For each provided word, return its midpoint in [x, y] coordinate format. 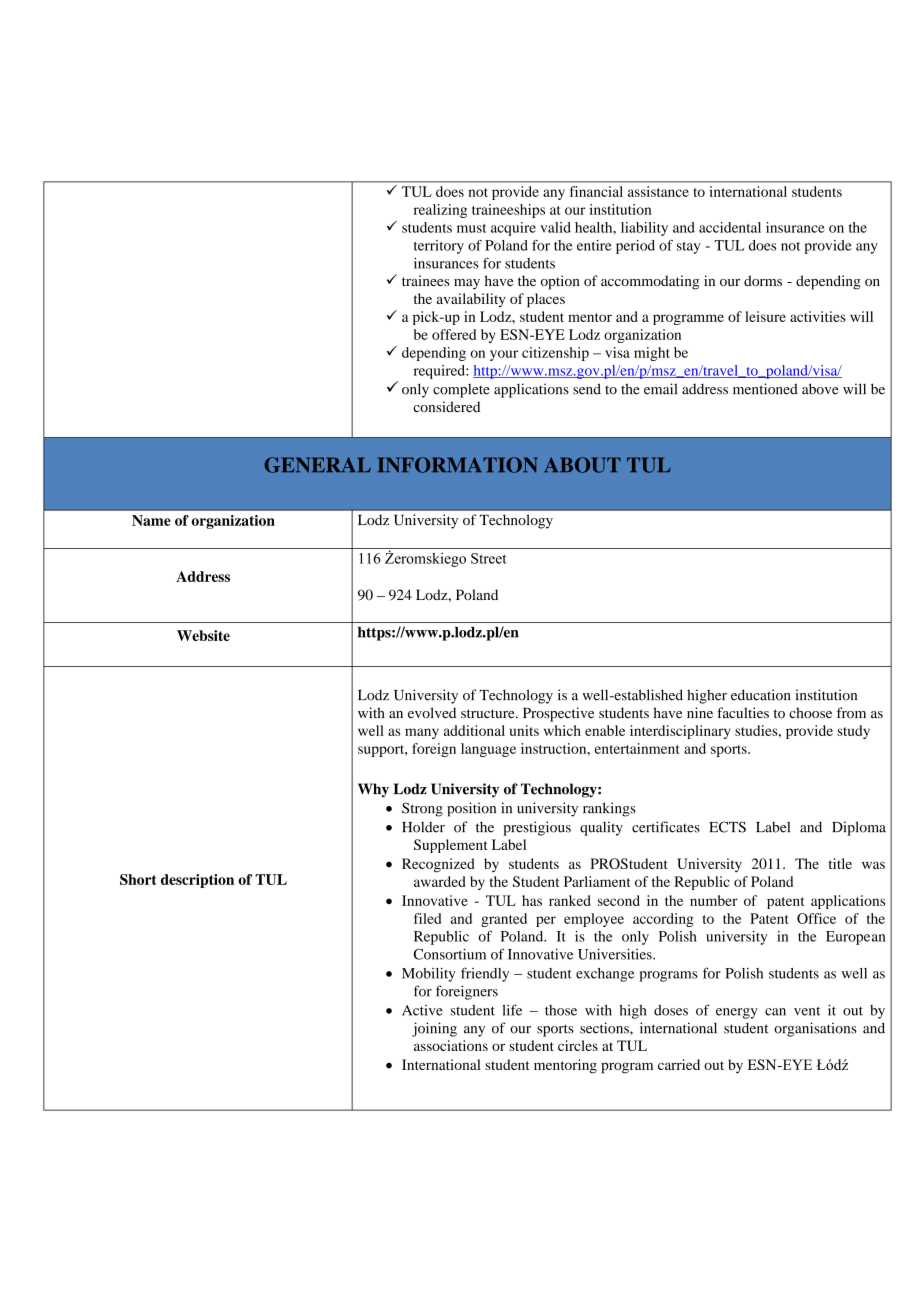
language [488, 750]
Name [151, 520]
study [853, 732]
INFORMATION [457, 465]
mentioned [765, 389]
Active [422, 1010]
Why [373, 790]
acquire [513, 229]
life [512, 1010]
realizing [440, 211]
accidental [730, 227]
